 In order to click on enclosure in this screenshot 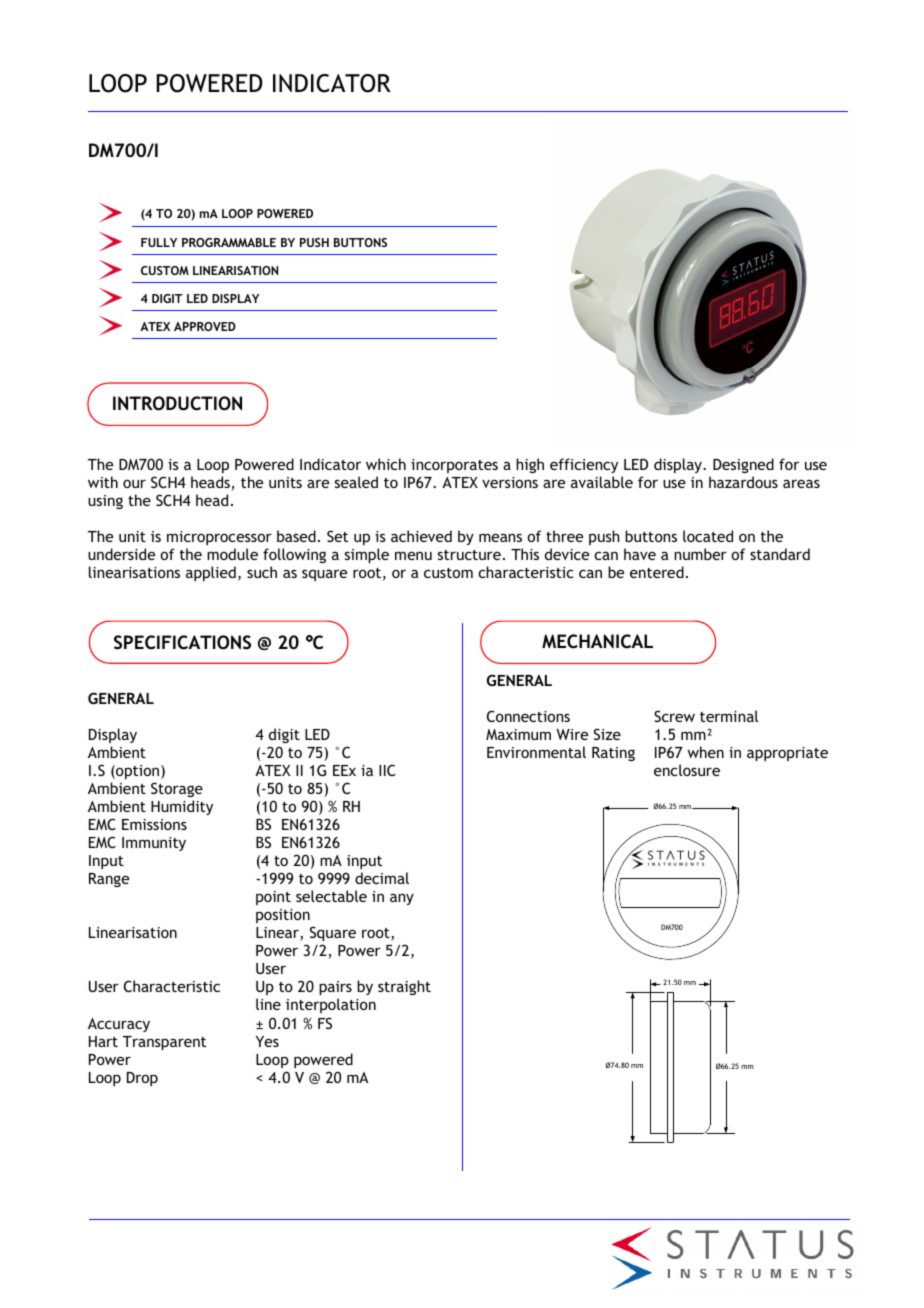, I will do `click(687, 770)`.
